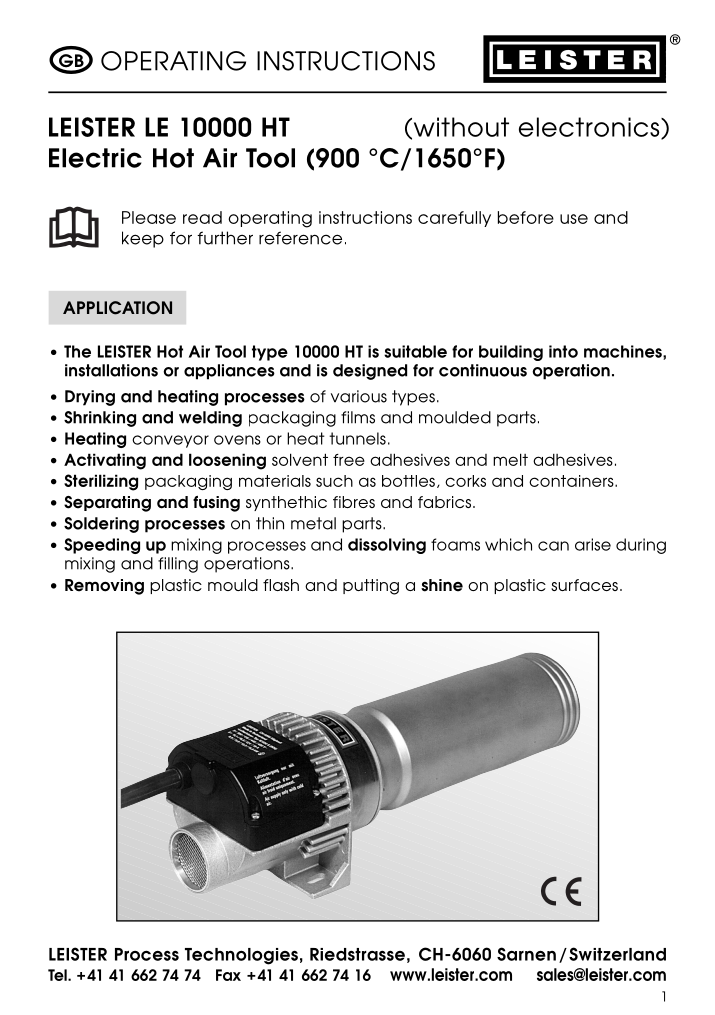 The height and width of the image is (1015, 715). I want to click on electronics, so click(590, 128).
